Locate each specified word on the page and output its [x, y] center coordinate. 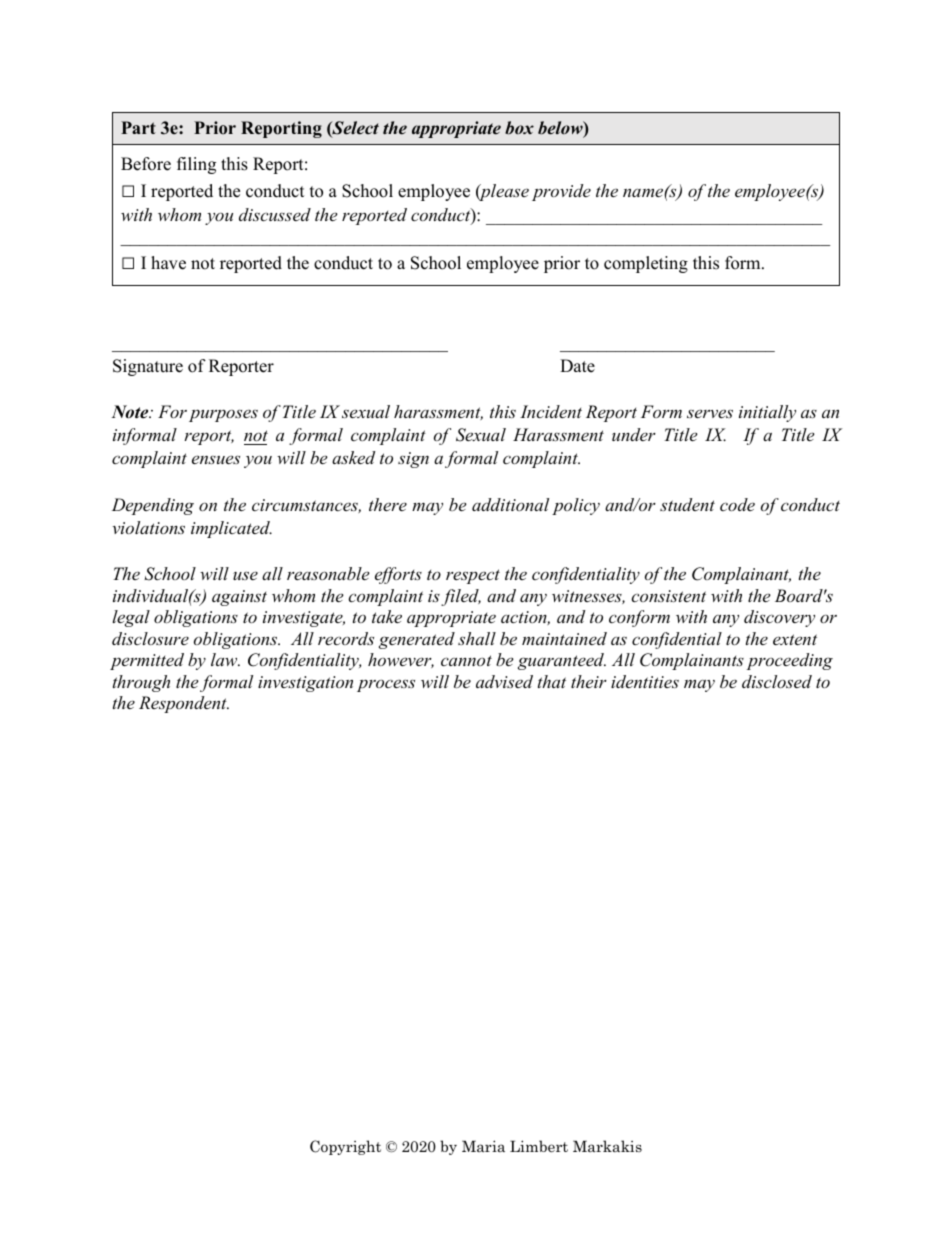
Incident [551, 411]
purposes [223, 415]
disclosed [777, 681]
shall [477, 638]
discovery [779, 618]
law [225, 659]
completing [646, 264]
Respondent [184, 704]
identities [645, 681]
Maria [483, 1146]
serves [710, 413]
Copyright [345, 1147]
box [519, 128]
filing [196, 165]
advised [504, 681]
